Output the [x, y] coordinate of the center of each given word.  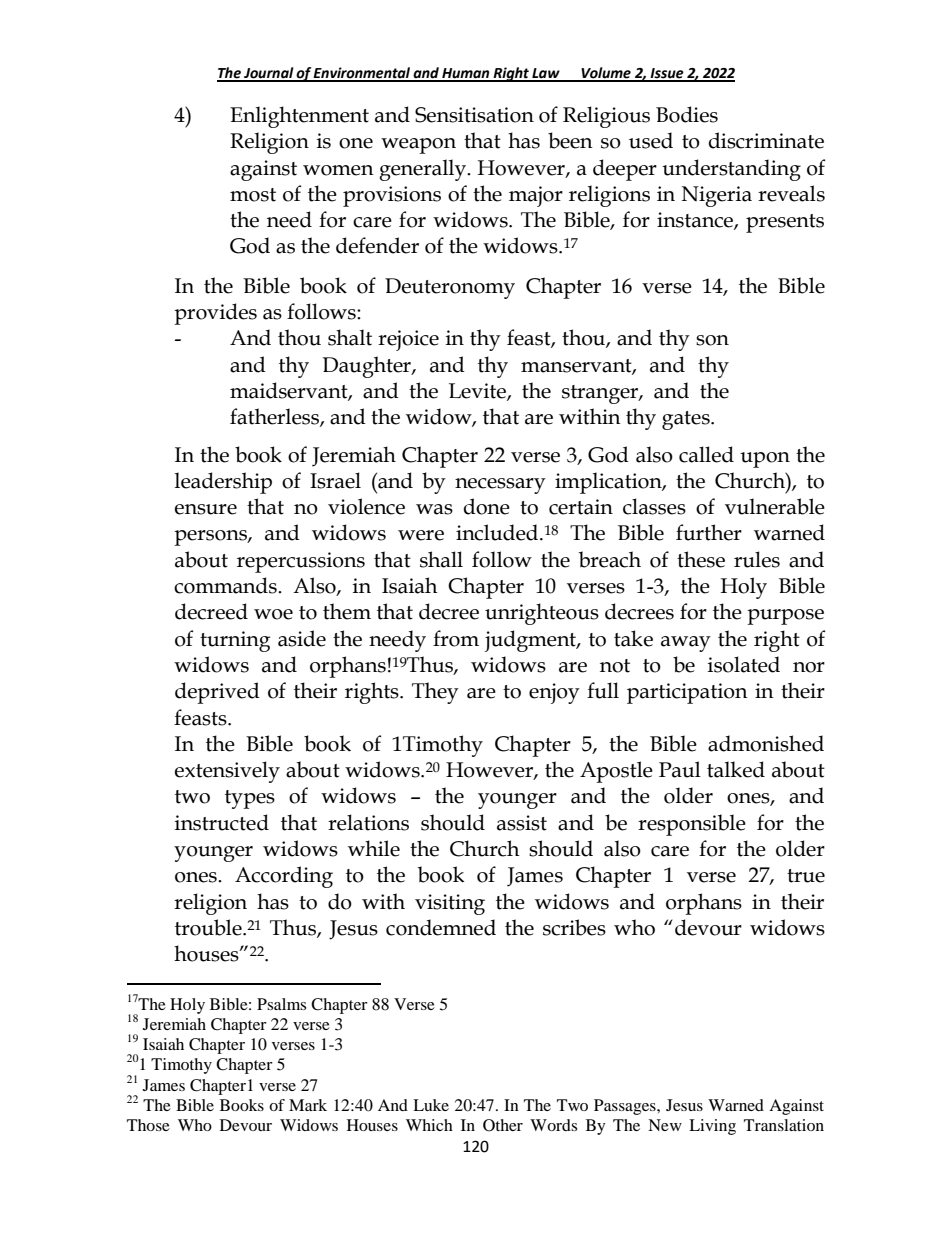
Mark [308, 1105]
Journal [269, 74]
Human [466, 74]
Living [712, 1127]
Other [503, 1125]
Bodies [687, 114]
